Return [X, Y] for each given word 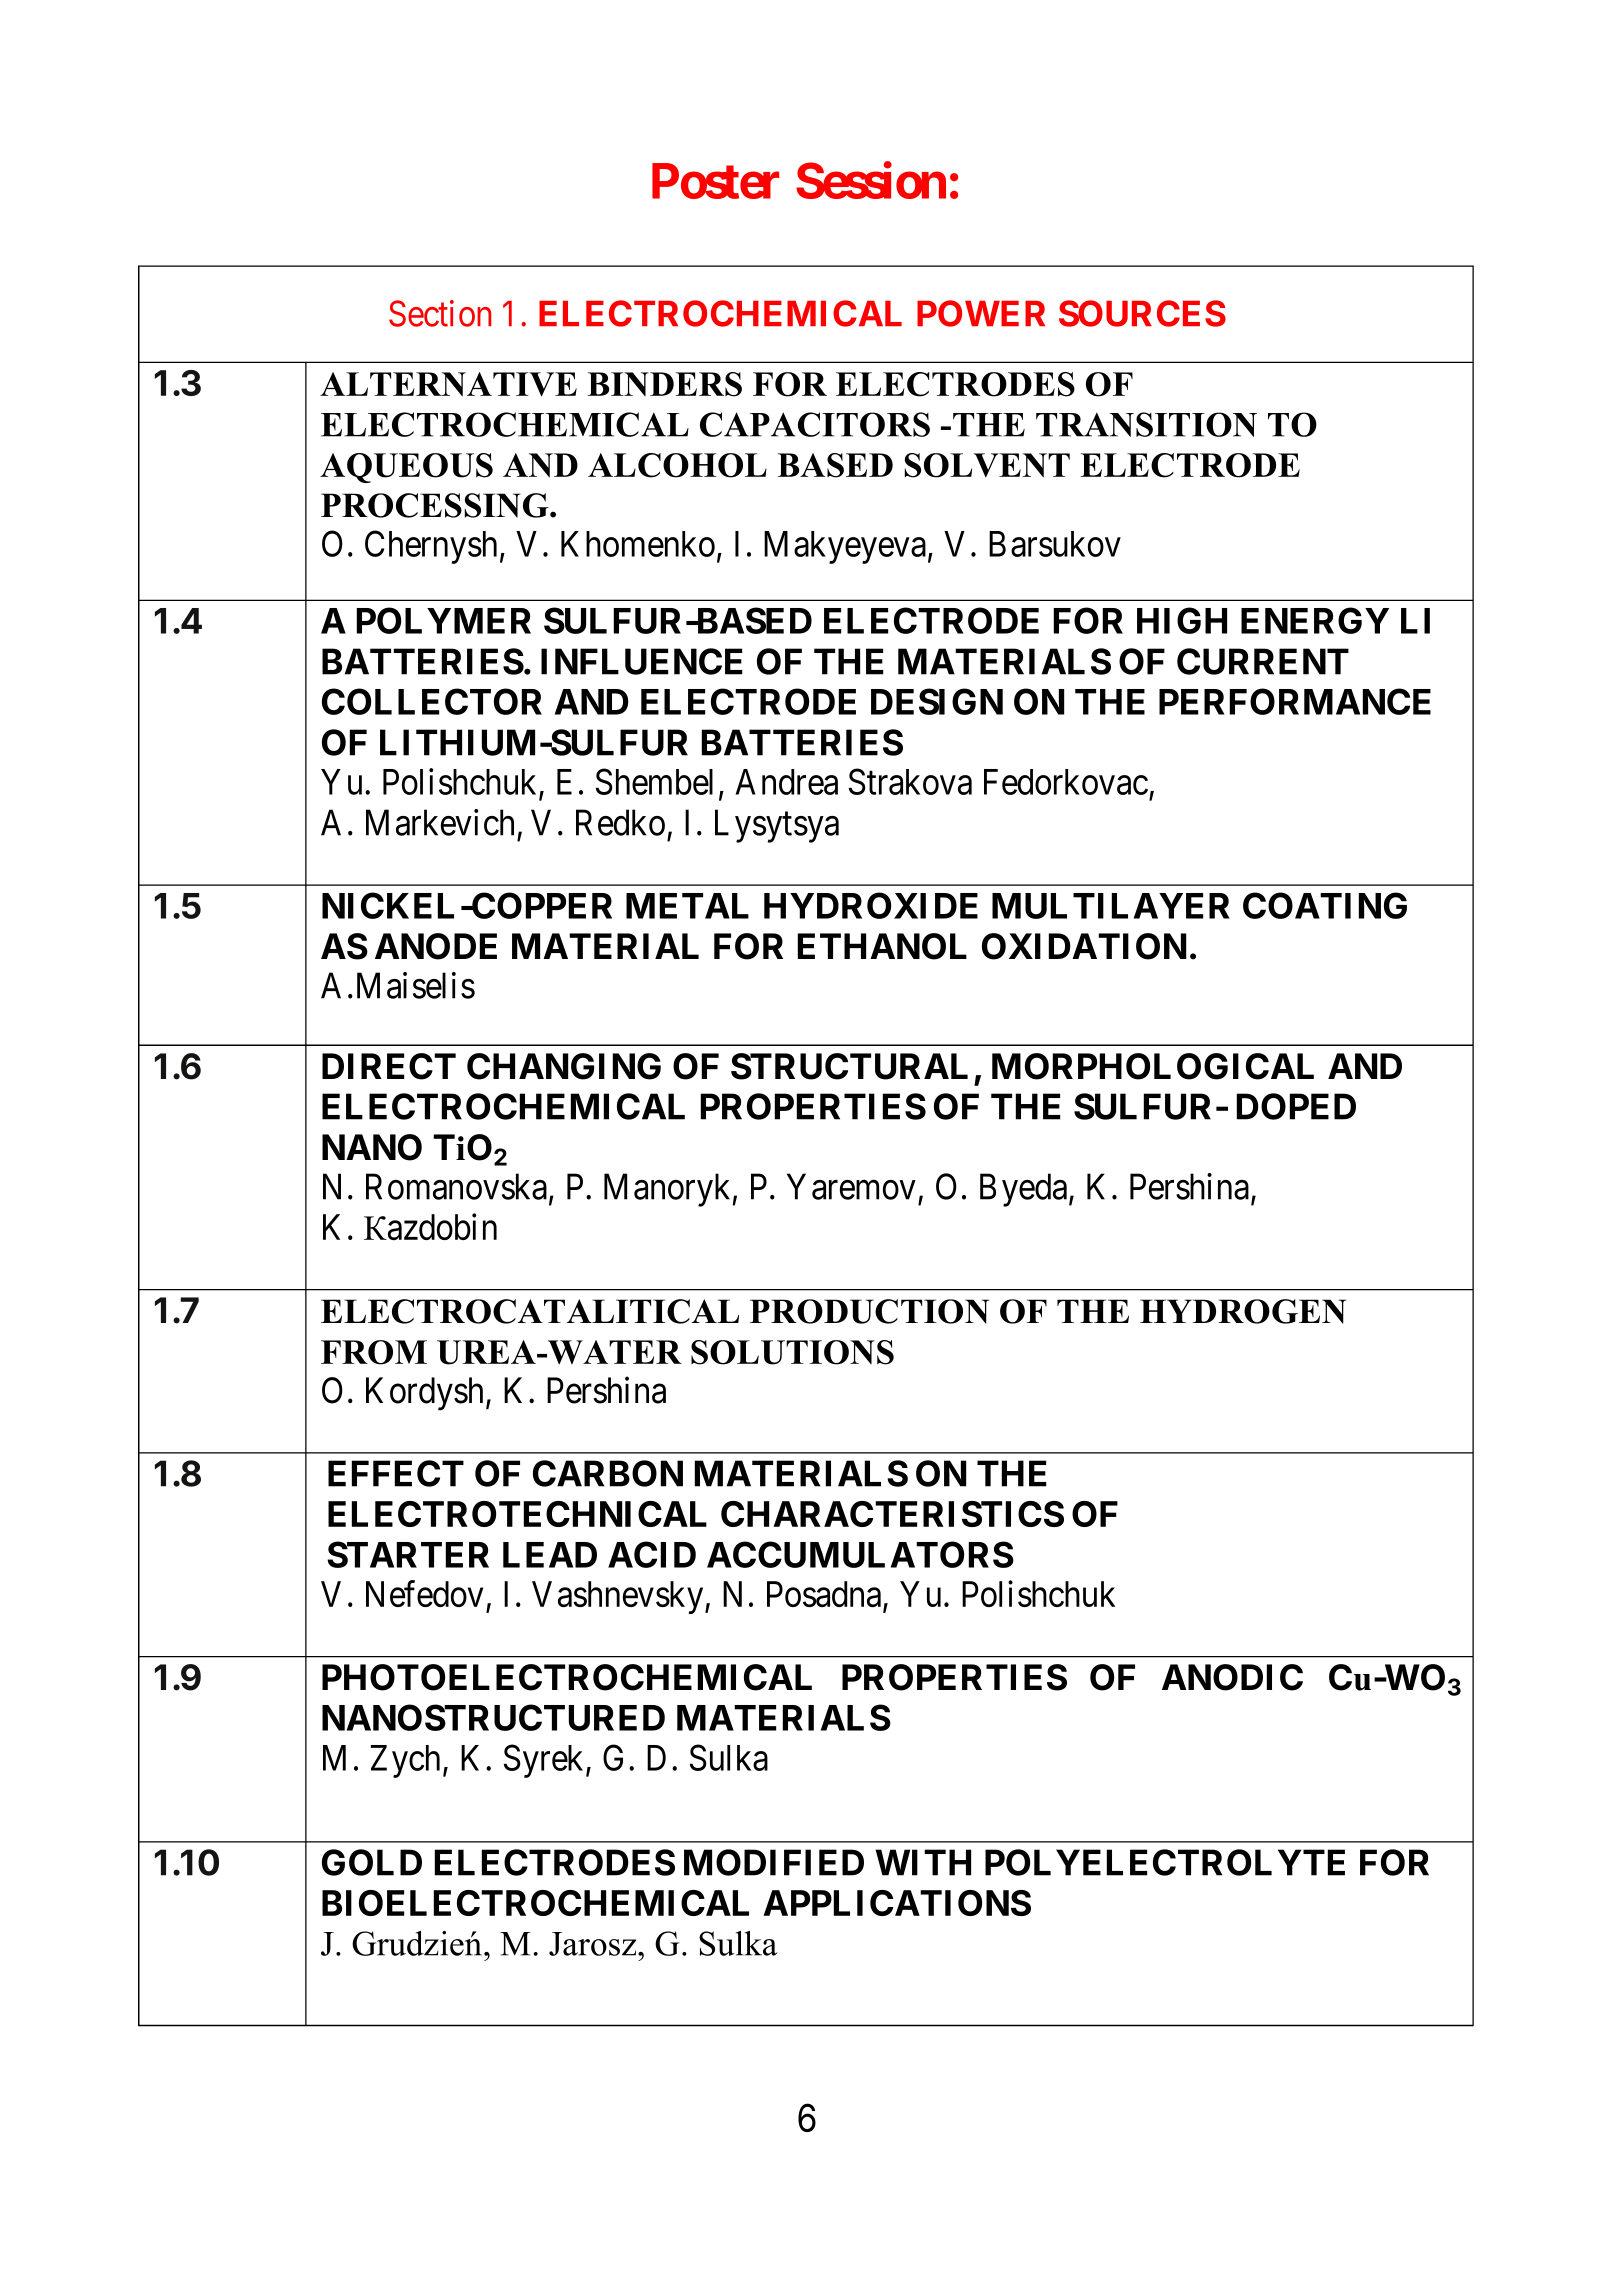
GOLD [372, 1862]
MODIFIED [774, 1862]
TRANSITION [1146, 424]
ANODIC [1232, 1677]
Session [871, 180]
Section [440, 313]
